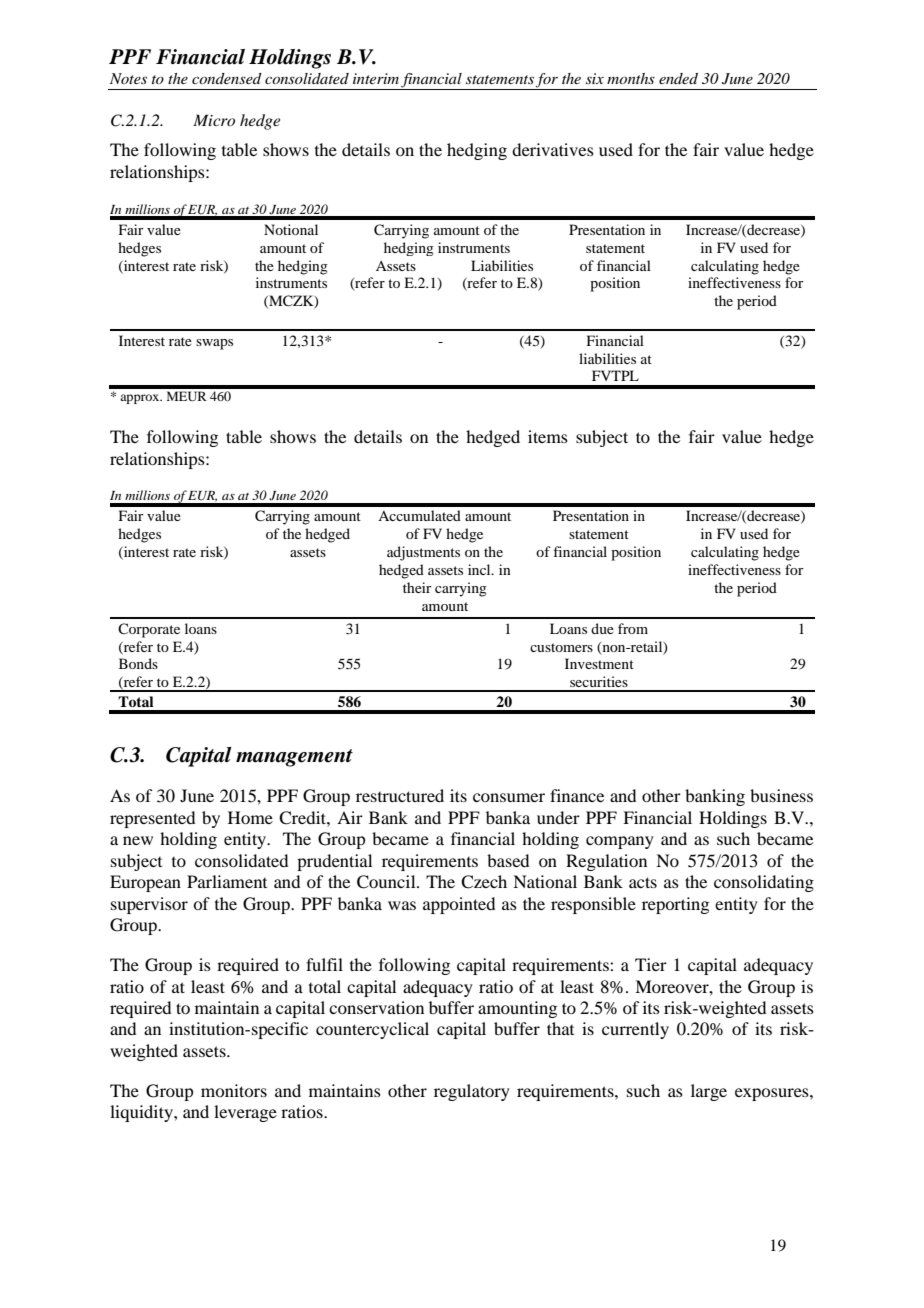 The width and height of the page is (924, 1308). Describe the element at coordinates (138, 663) in the page. I see `Bonds` at that location.
